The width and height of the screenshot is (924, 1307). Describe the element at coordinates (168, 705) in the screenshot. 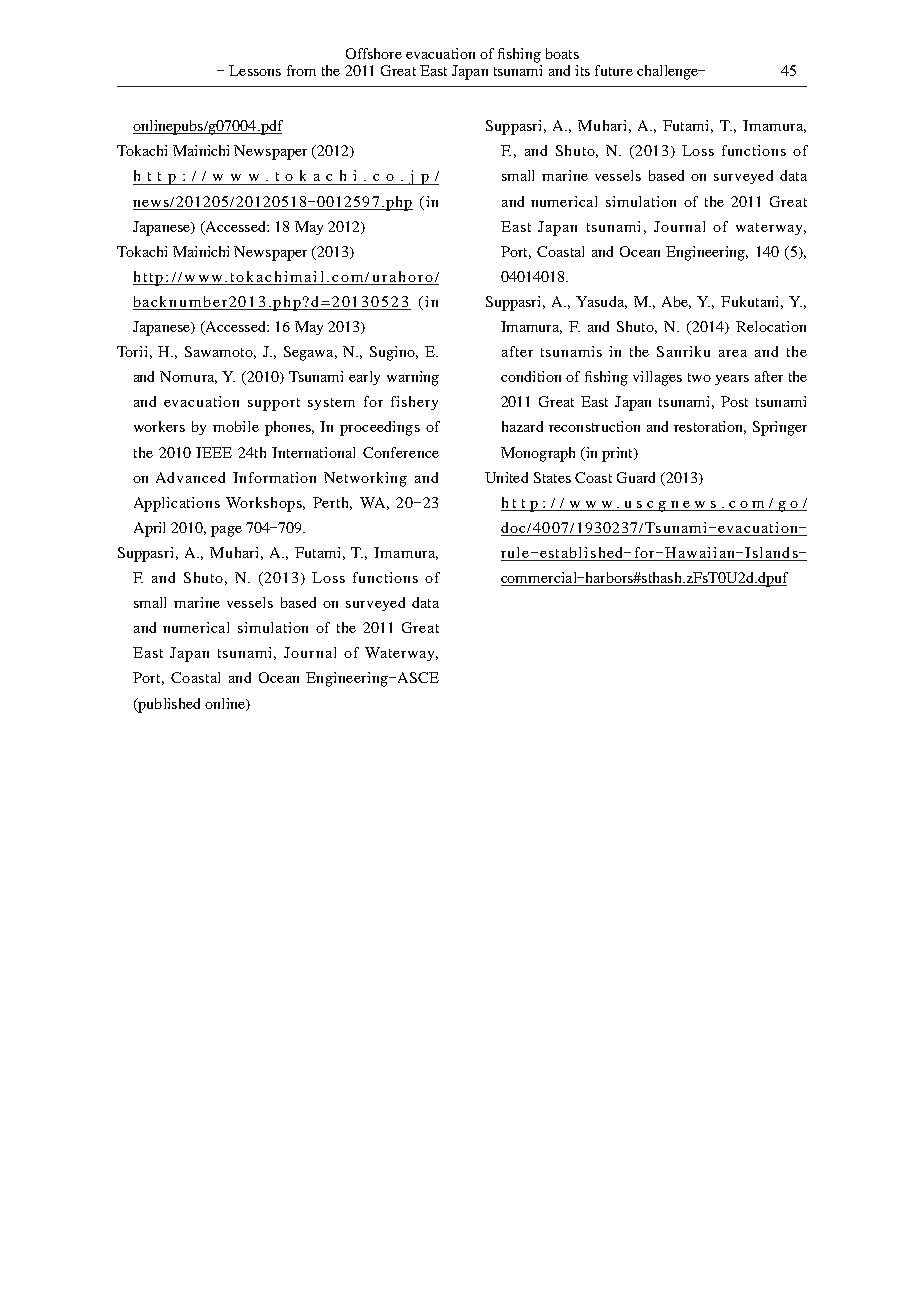

I see `published` at that location.
